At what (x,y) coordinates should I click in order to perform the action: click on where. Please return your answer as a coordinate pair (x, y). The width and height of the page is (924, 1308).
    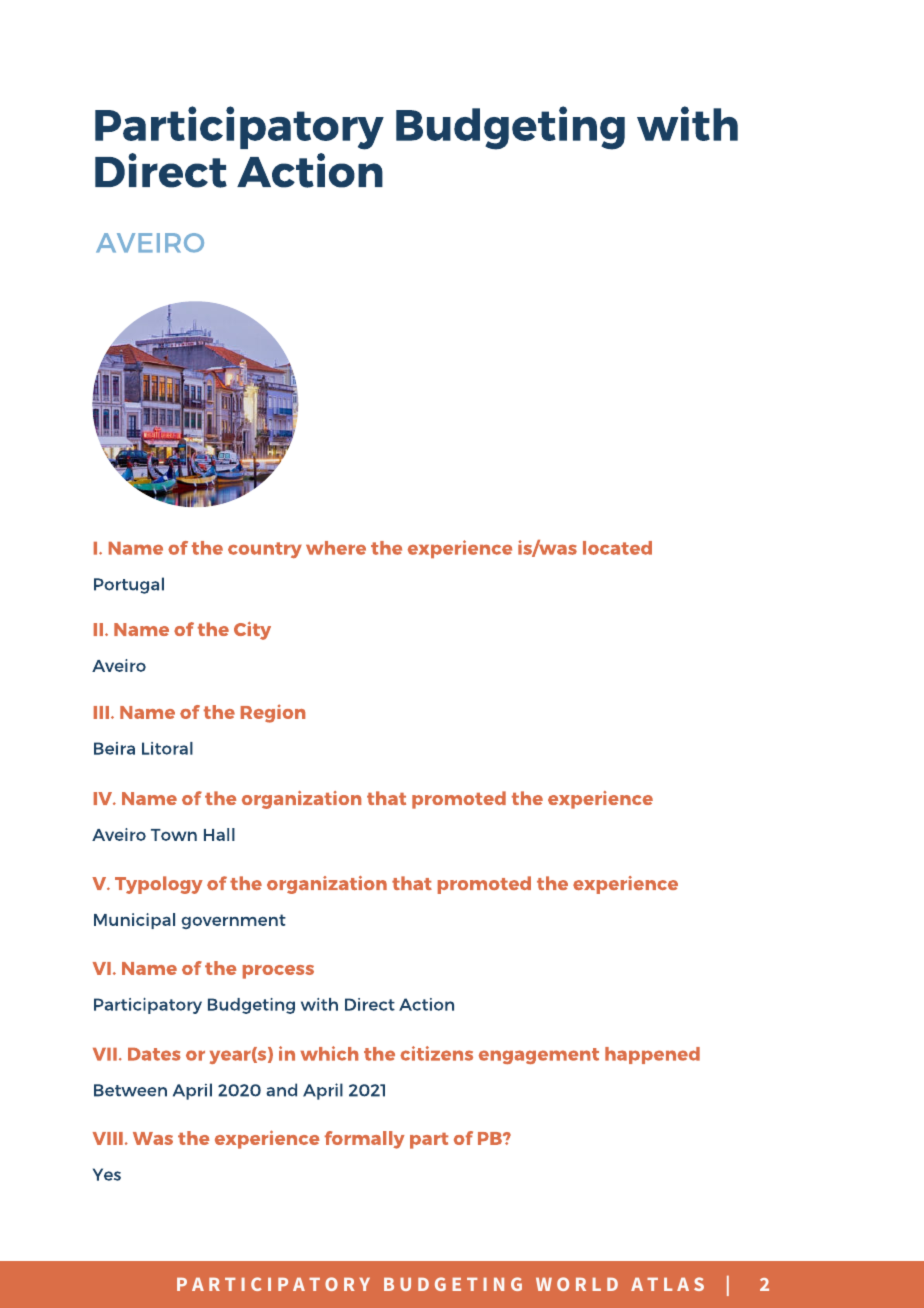
    Looking at the image, I should click on (336, 548).
